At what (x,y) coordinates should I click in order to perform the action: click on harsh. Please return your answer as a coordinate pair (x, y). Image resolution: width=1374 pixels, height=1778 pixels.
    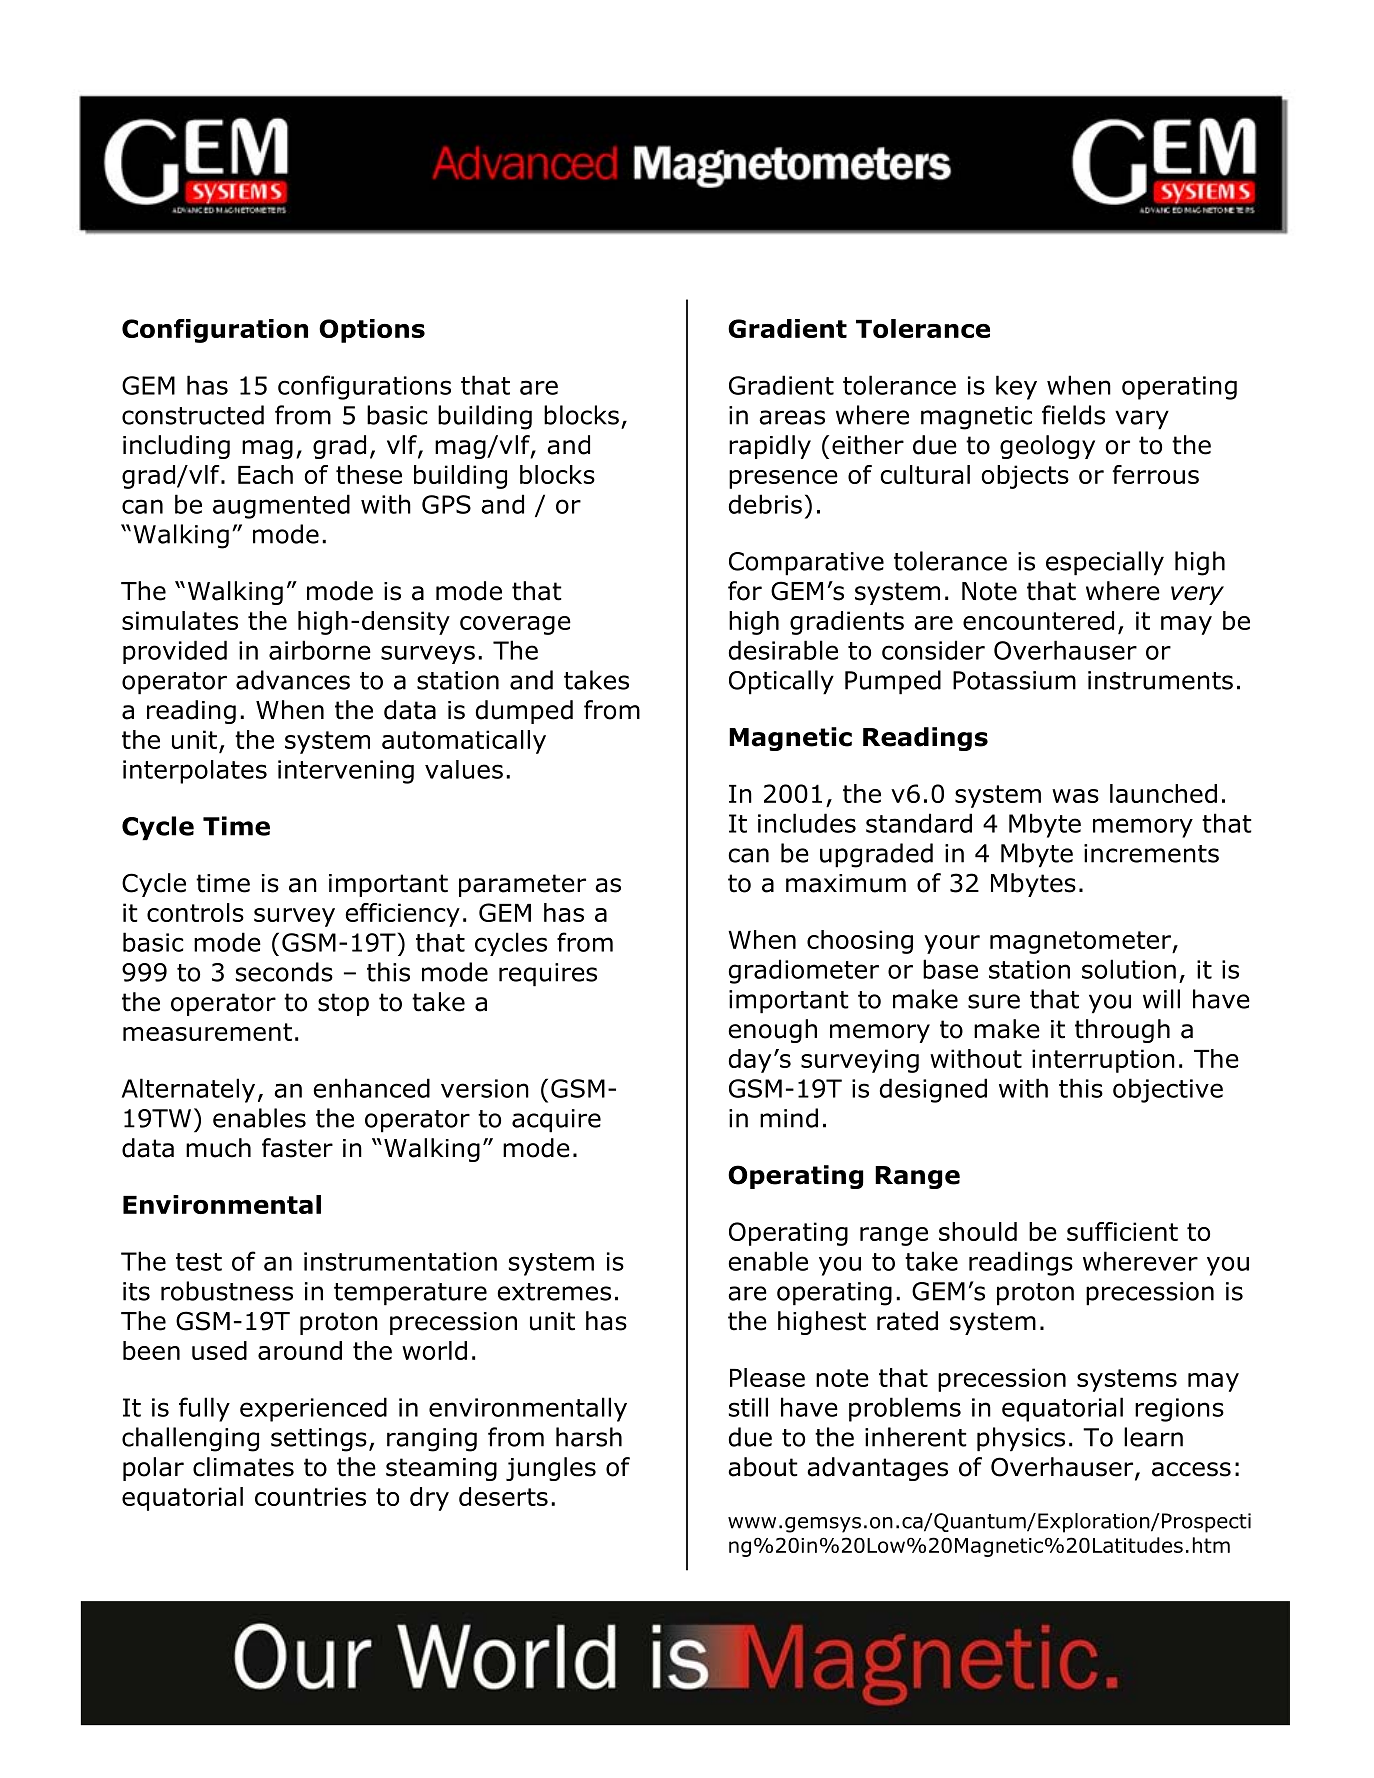
    Looking at the image, I should click on (589, 1437).
